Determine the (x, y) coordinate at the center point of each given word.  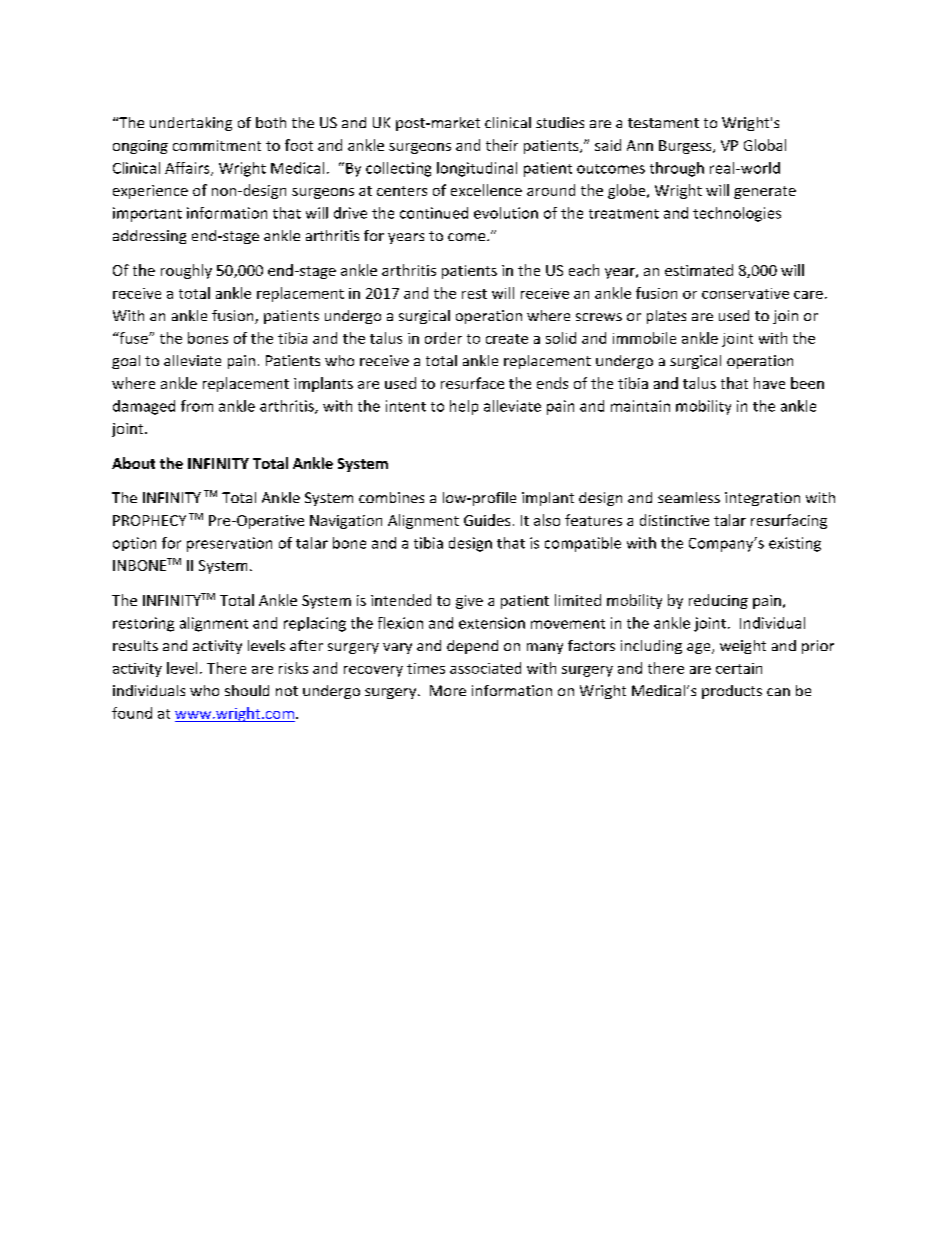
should (247, 690)
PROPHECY (149, 520)
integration (762, 499)
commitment (217, 145)
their (502, 145)
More (448, 690)
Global (765, 145)
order (443, 338)
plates (666, 317)
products (732, 692)
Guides (487, 520)
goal (126, 362)
